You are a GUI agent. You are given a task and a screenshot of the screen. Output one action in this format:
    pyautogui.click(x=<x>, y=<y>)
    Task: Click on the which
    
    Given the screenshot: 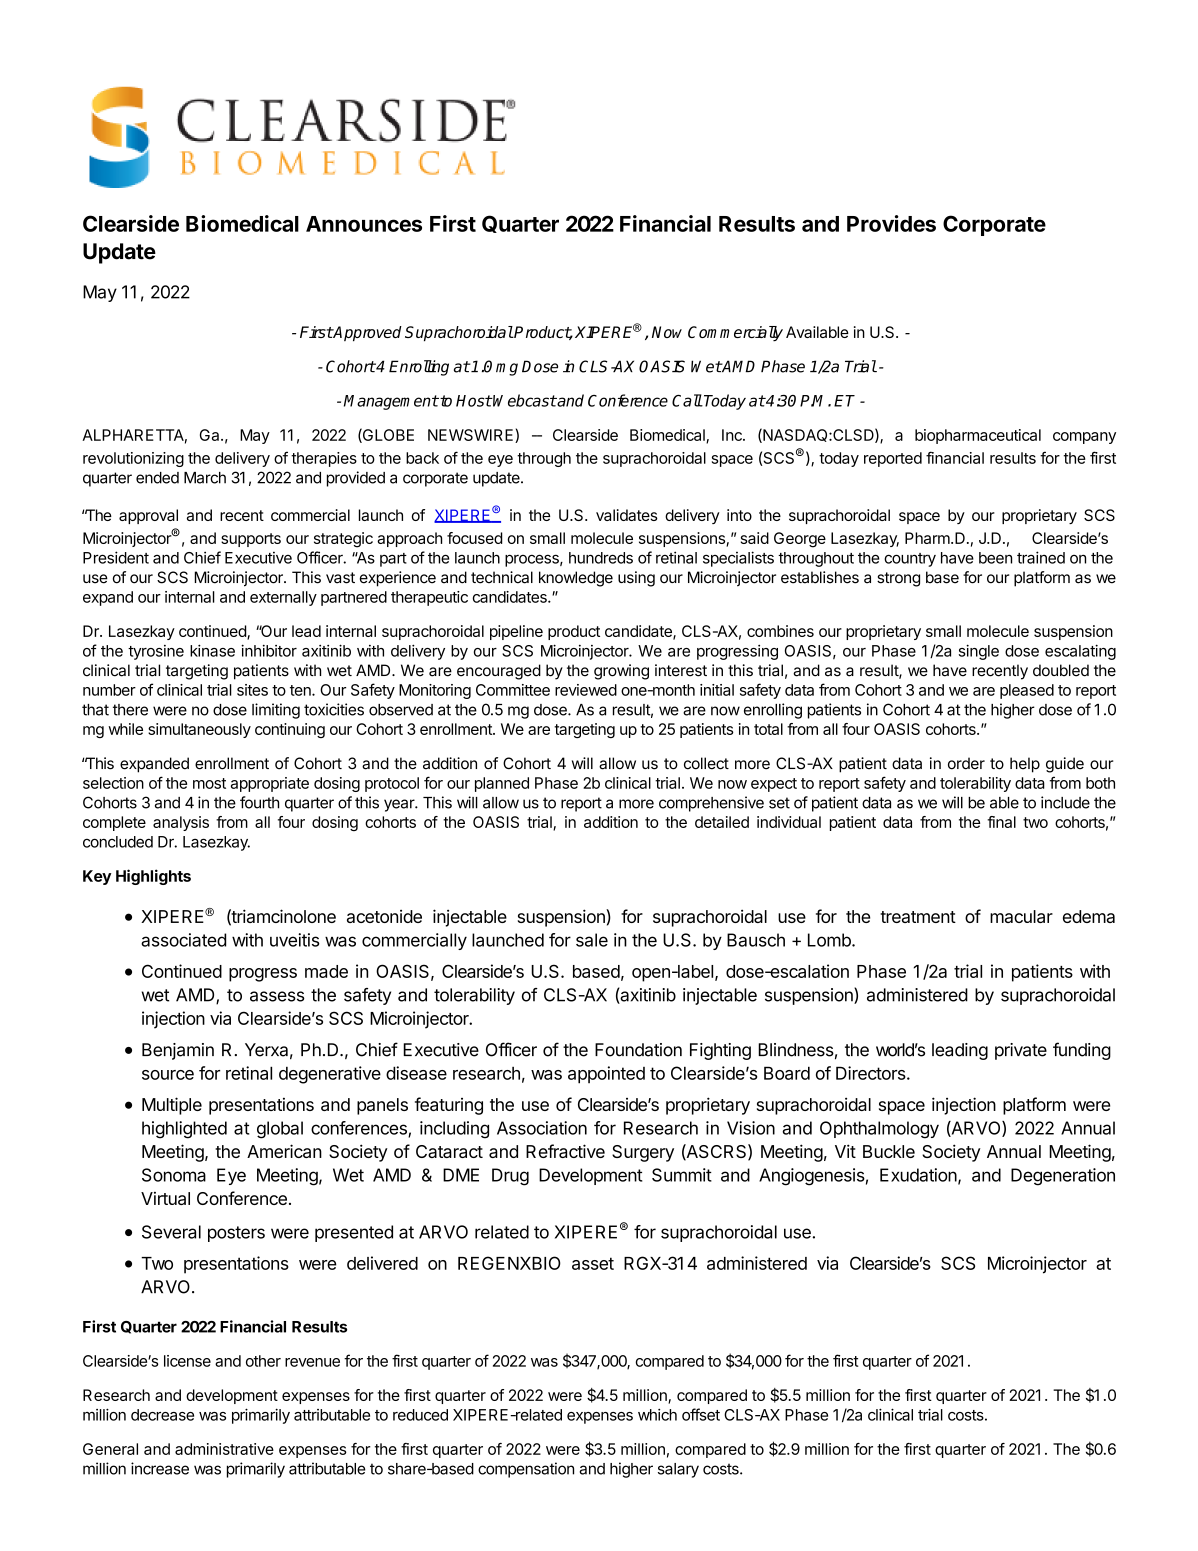 What is the action you would take?
    pyautogui.click(x=657, y=1415)
